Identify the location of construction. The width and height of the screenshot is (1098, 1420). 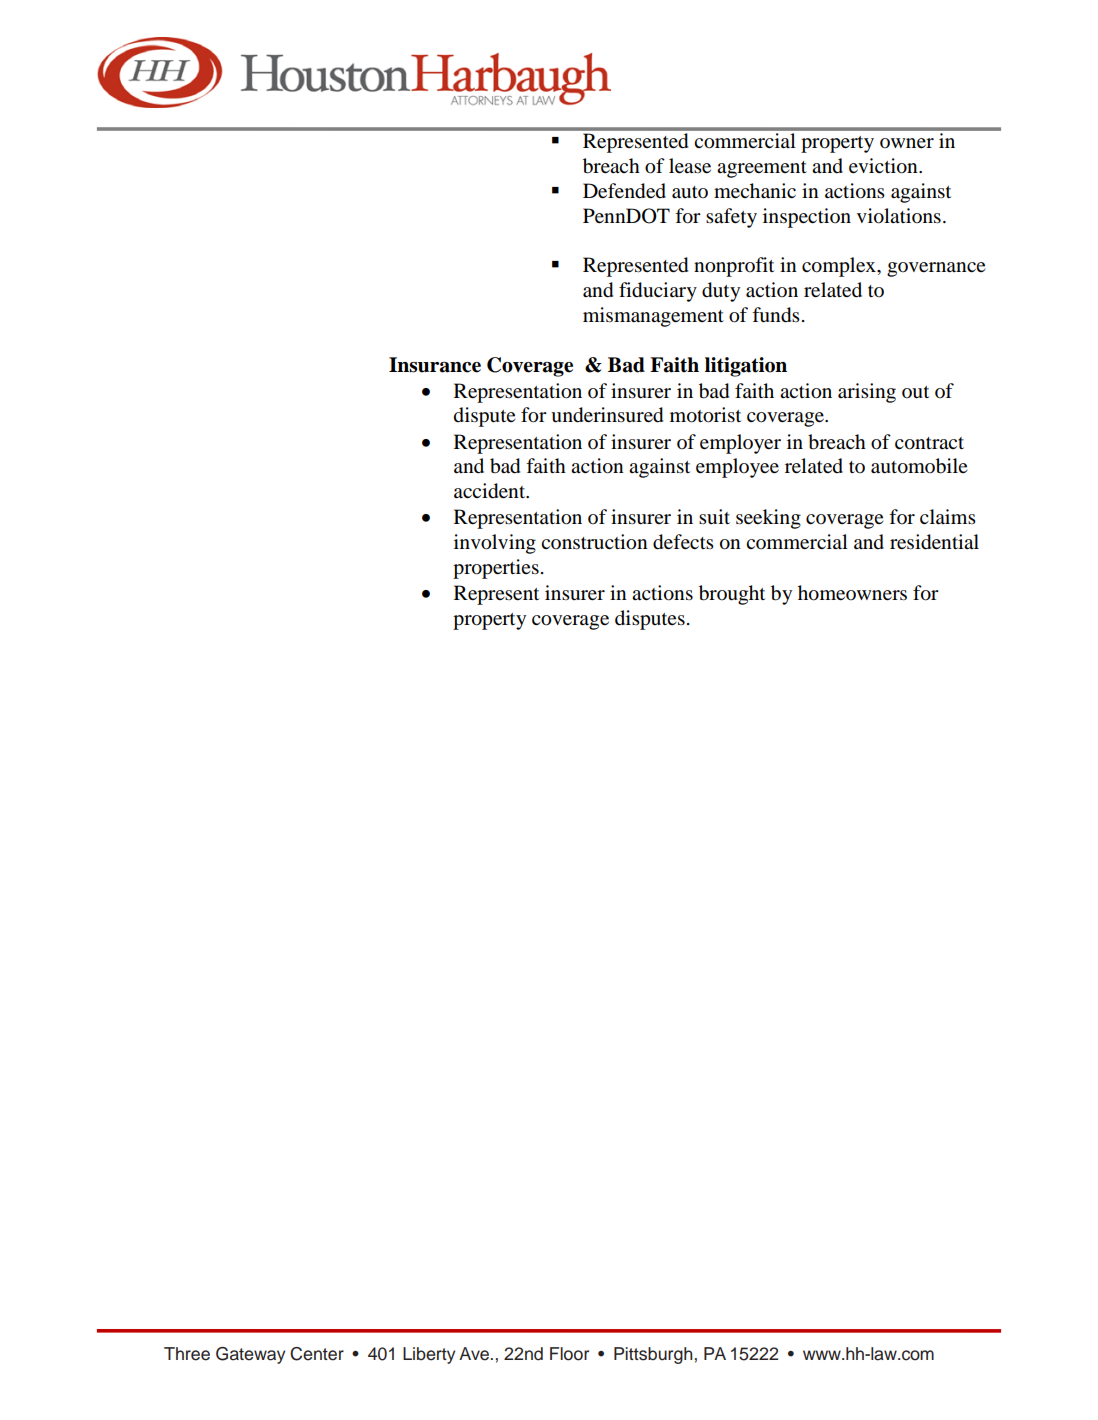
(594, 542).
